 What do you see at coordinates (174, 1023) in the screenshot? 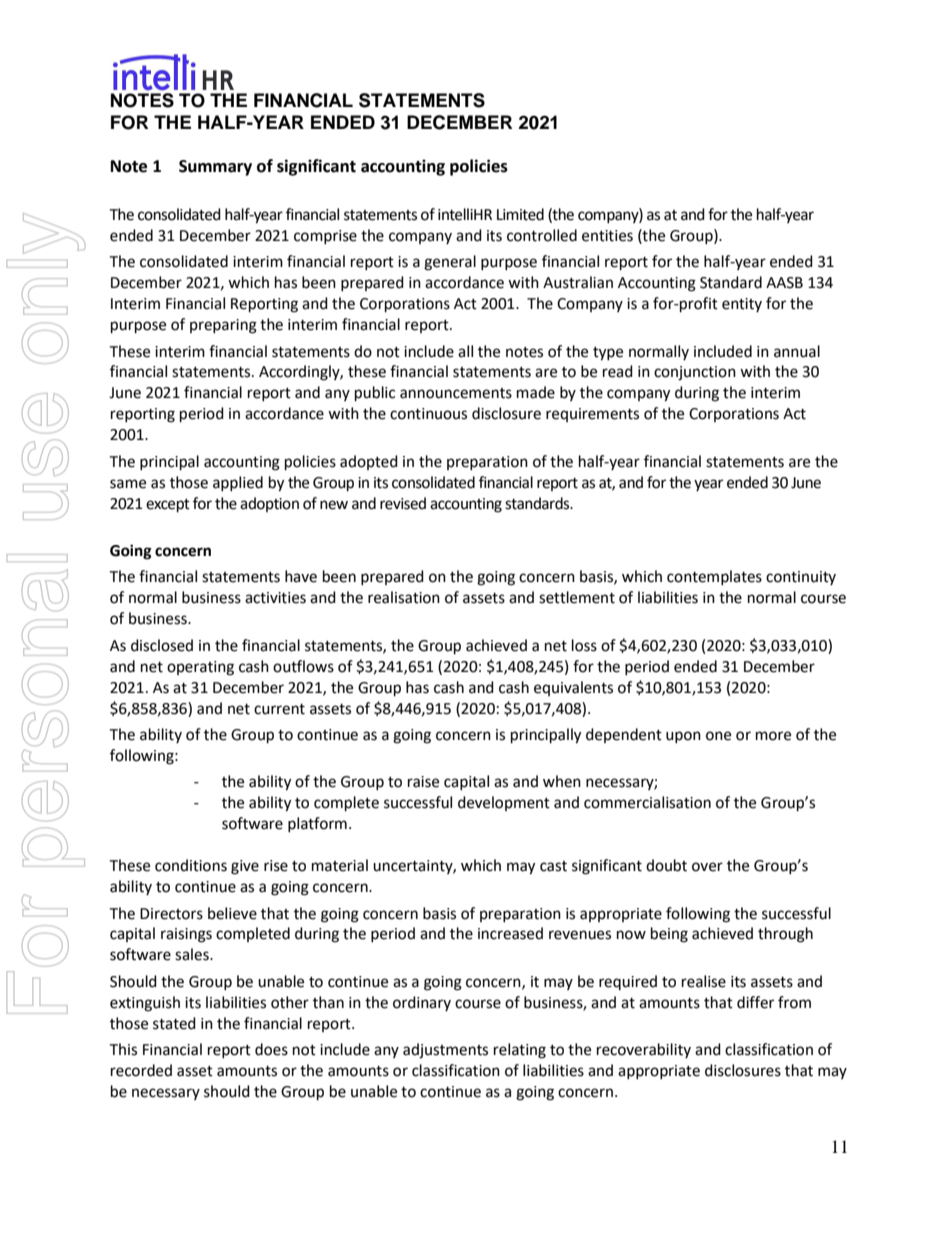
I see `stated` at bounding box center [174, 1023].
